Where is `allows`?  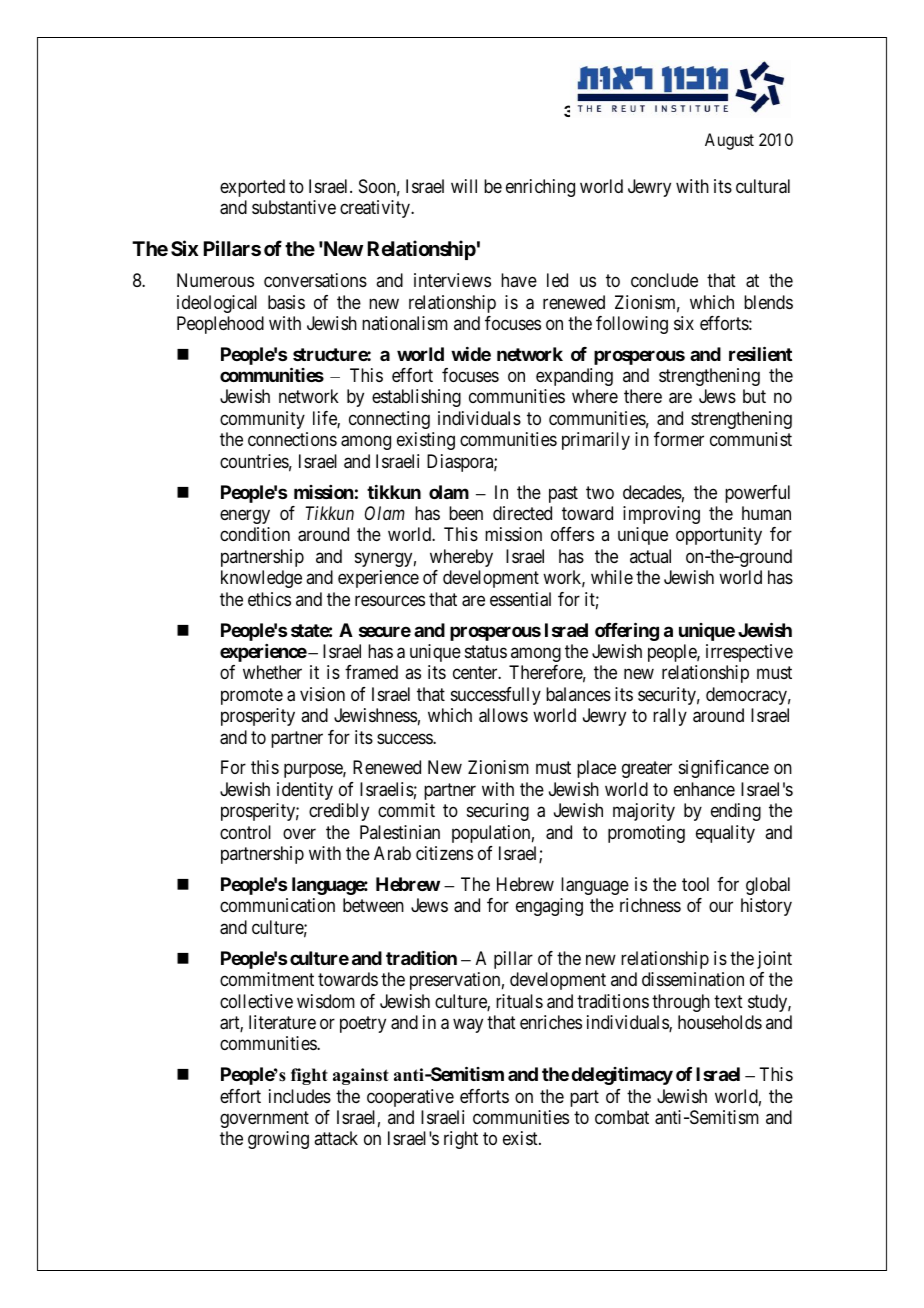
allows is located at coordinates (503, 715).
